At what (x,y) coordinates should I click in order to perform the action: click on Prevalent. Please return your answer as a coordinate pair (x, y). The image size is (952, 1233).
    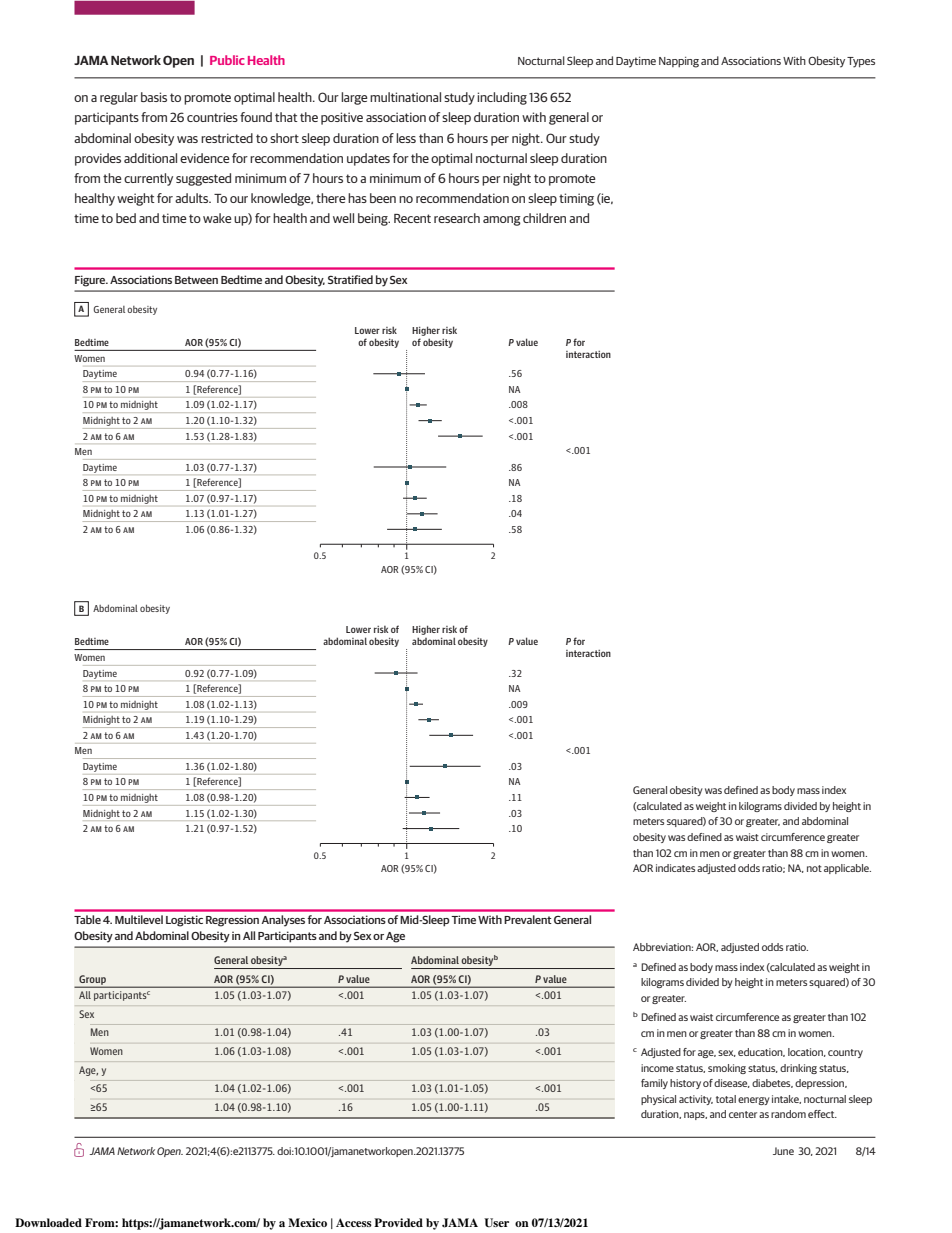
    Looking at the image, I should click on (528, 919).
